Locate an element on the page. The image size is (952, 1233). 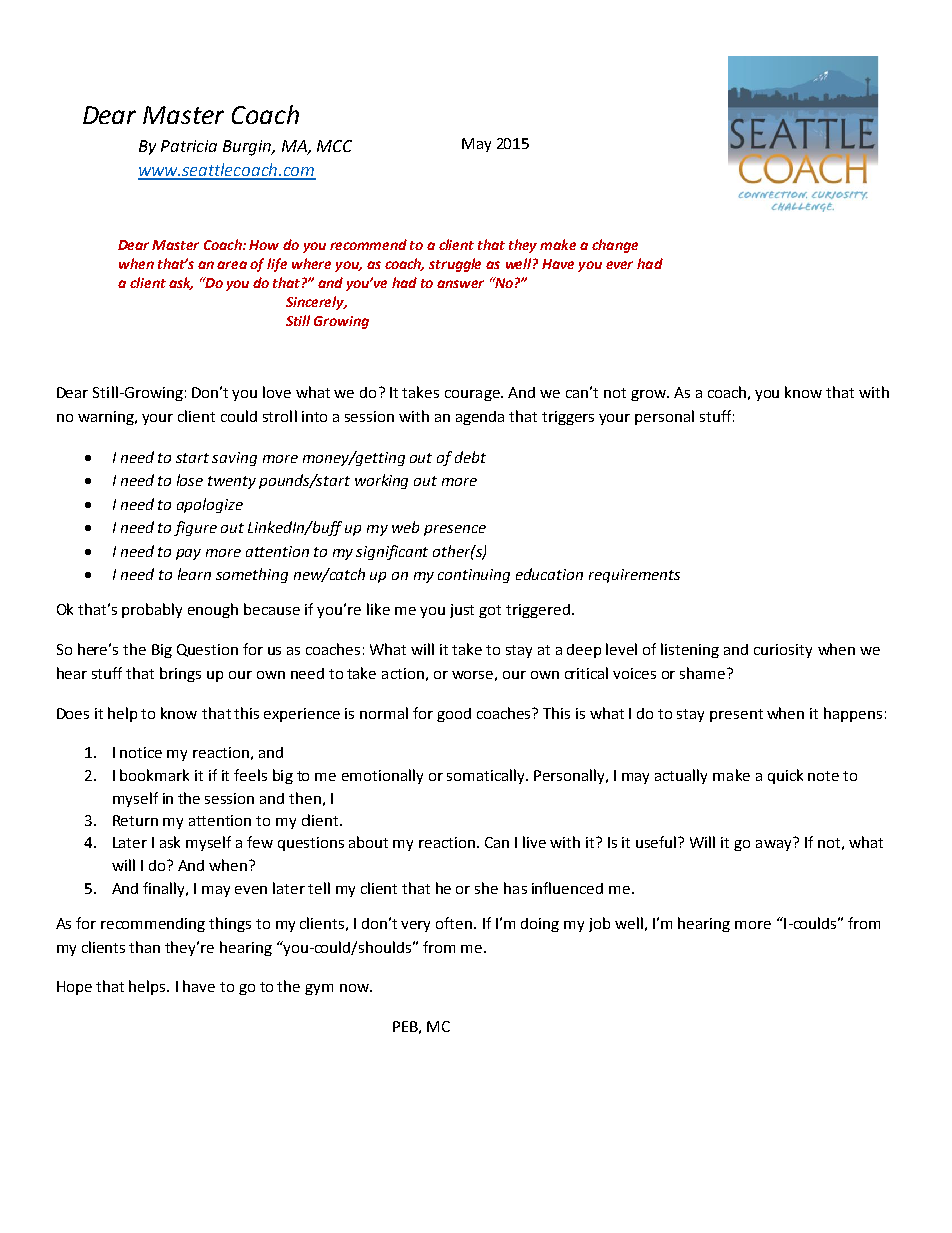
often is located at coordinates (455, 923).
